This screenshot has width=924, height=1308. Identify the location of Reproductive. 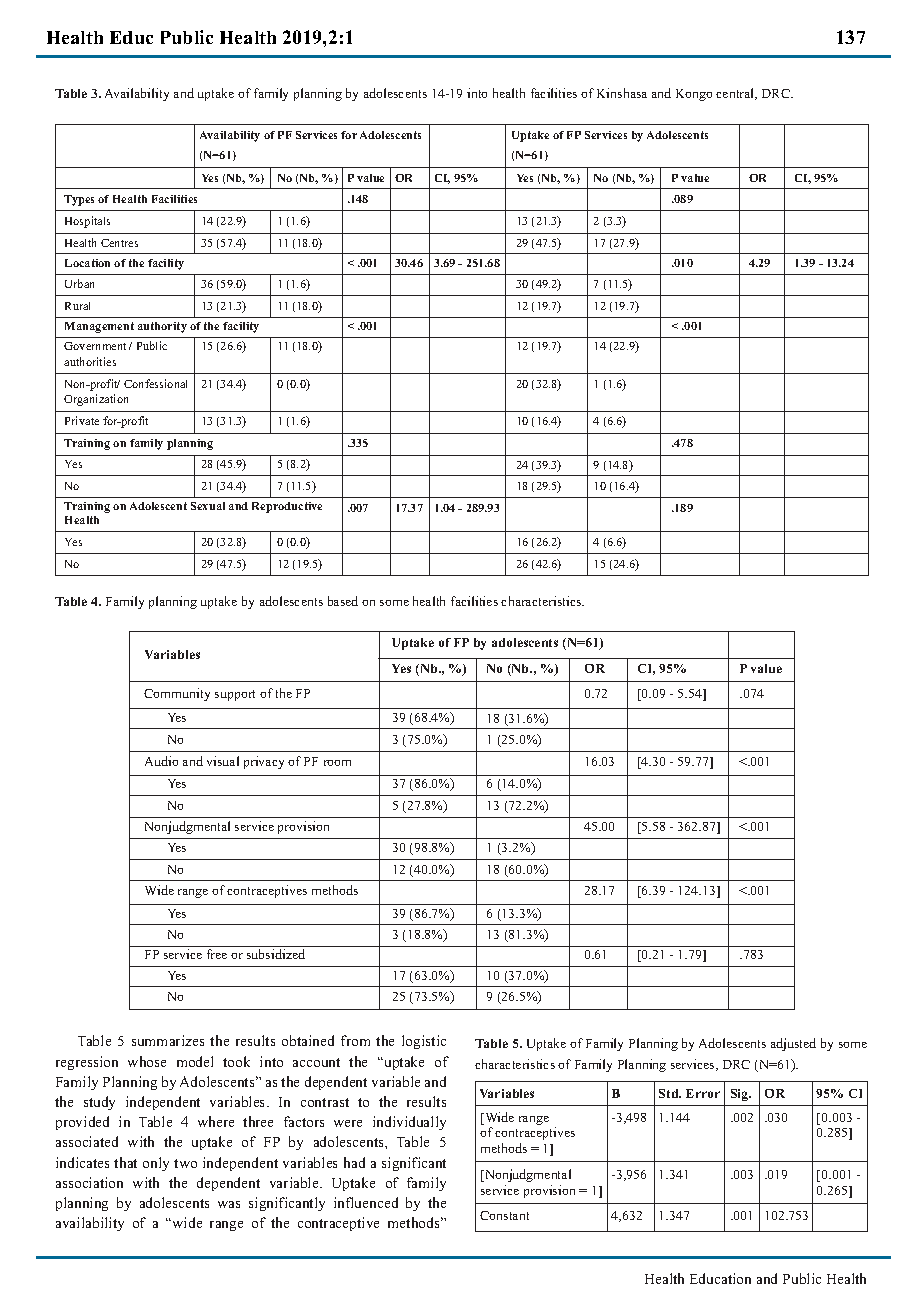
(287, 507).
